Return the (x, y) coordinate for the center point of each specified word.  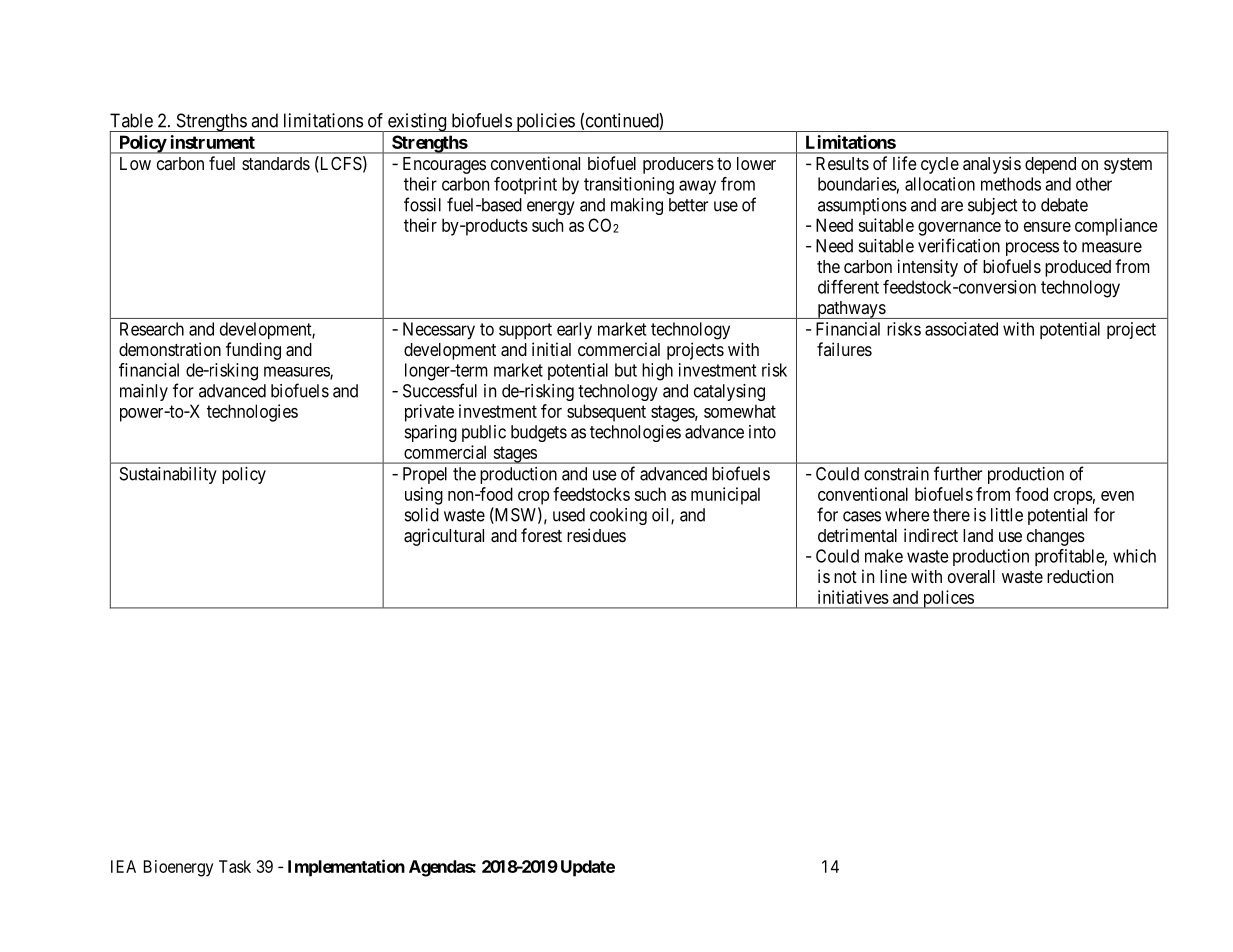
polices (947, 599)
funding (253, 351)
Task (235, 866)
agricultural (444, 537)
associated (961, 329)
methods (1011, 184)
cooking (618, 516)
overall (971, 576)
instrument (213, 142)
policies (545, 122)
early (574, 331)
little (1007, 515)
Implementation (346, 868)
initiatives (853, 597)
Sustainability (168, 475)
